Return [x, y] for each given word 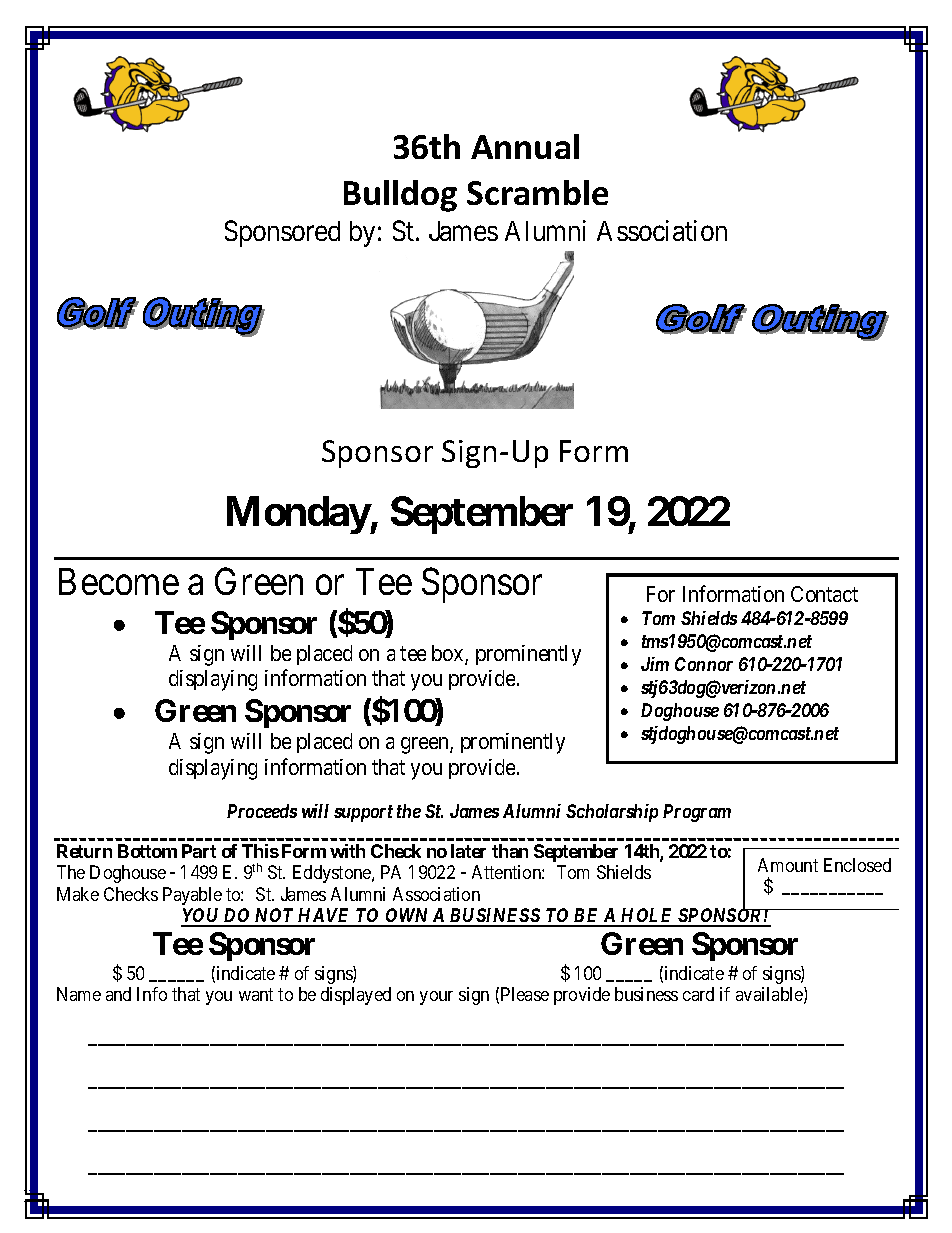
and [118, 994]
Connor [704, 664]
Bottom [147, 851]
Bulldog [400, 196]
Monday [299, 515]
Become [119, 581]
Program [697, 813]
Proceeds [262, 811]
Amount [788, 865]
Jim [655, 664]
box [449, 654]
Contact [824, 594]
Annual [525, 146]
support [363, 813]
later [468, 851]
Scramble [537, 192]
